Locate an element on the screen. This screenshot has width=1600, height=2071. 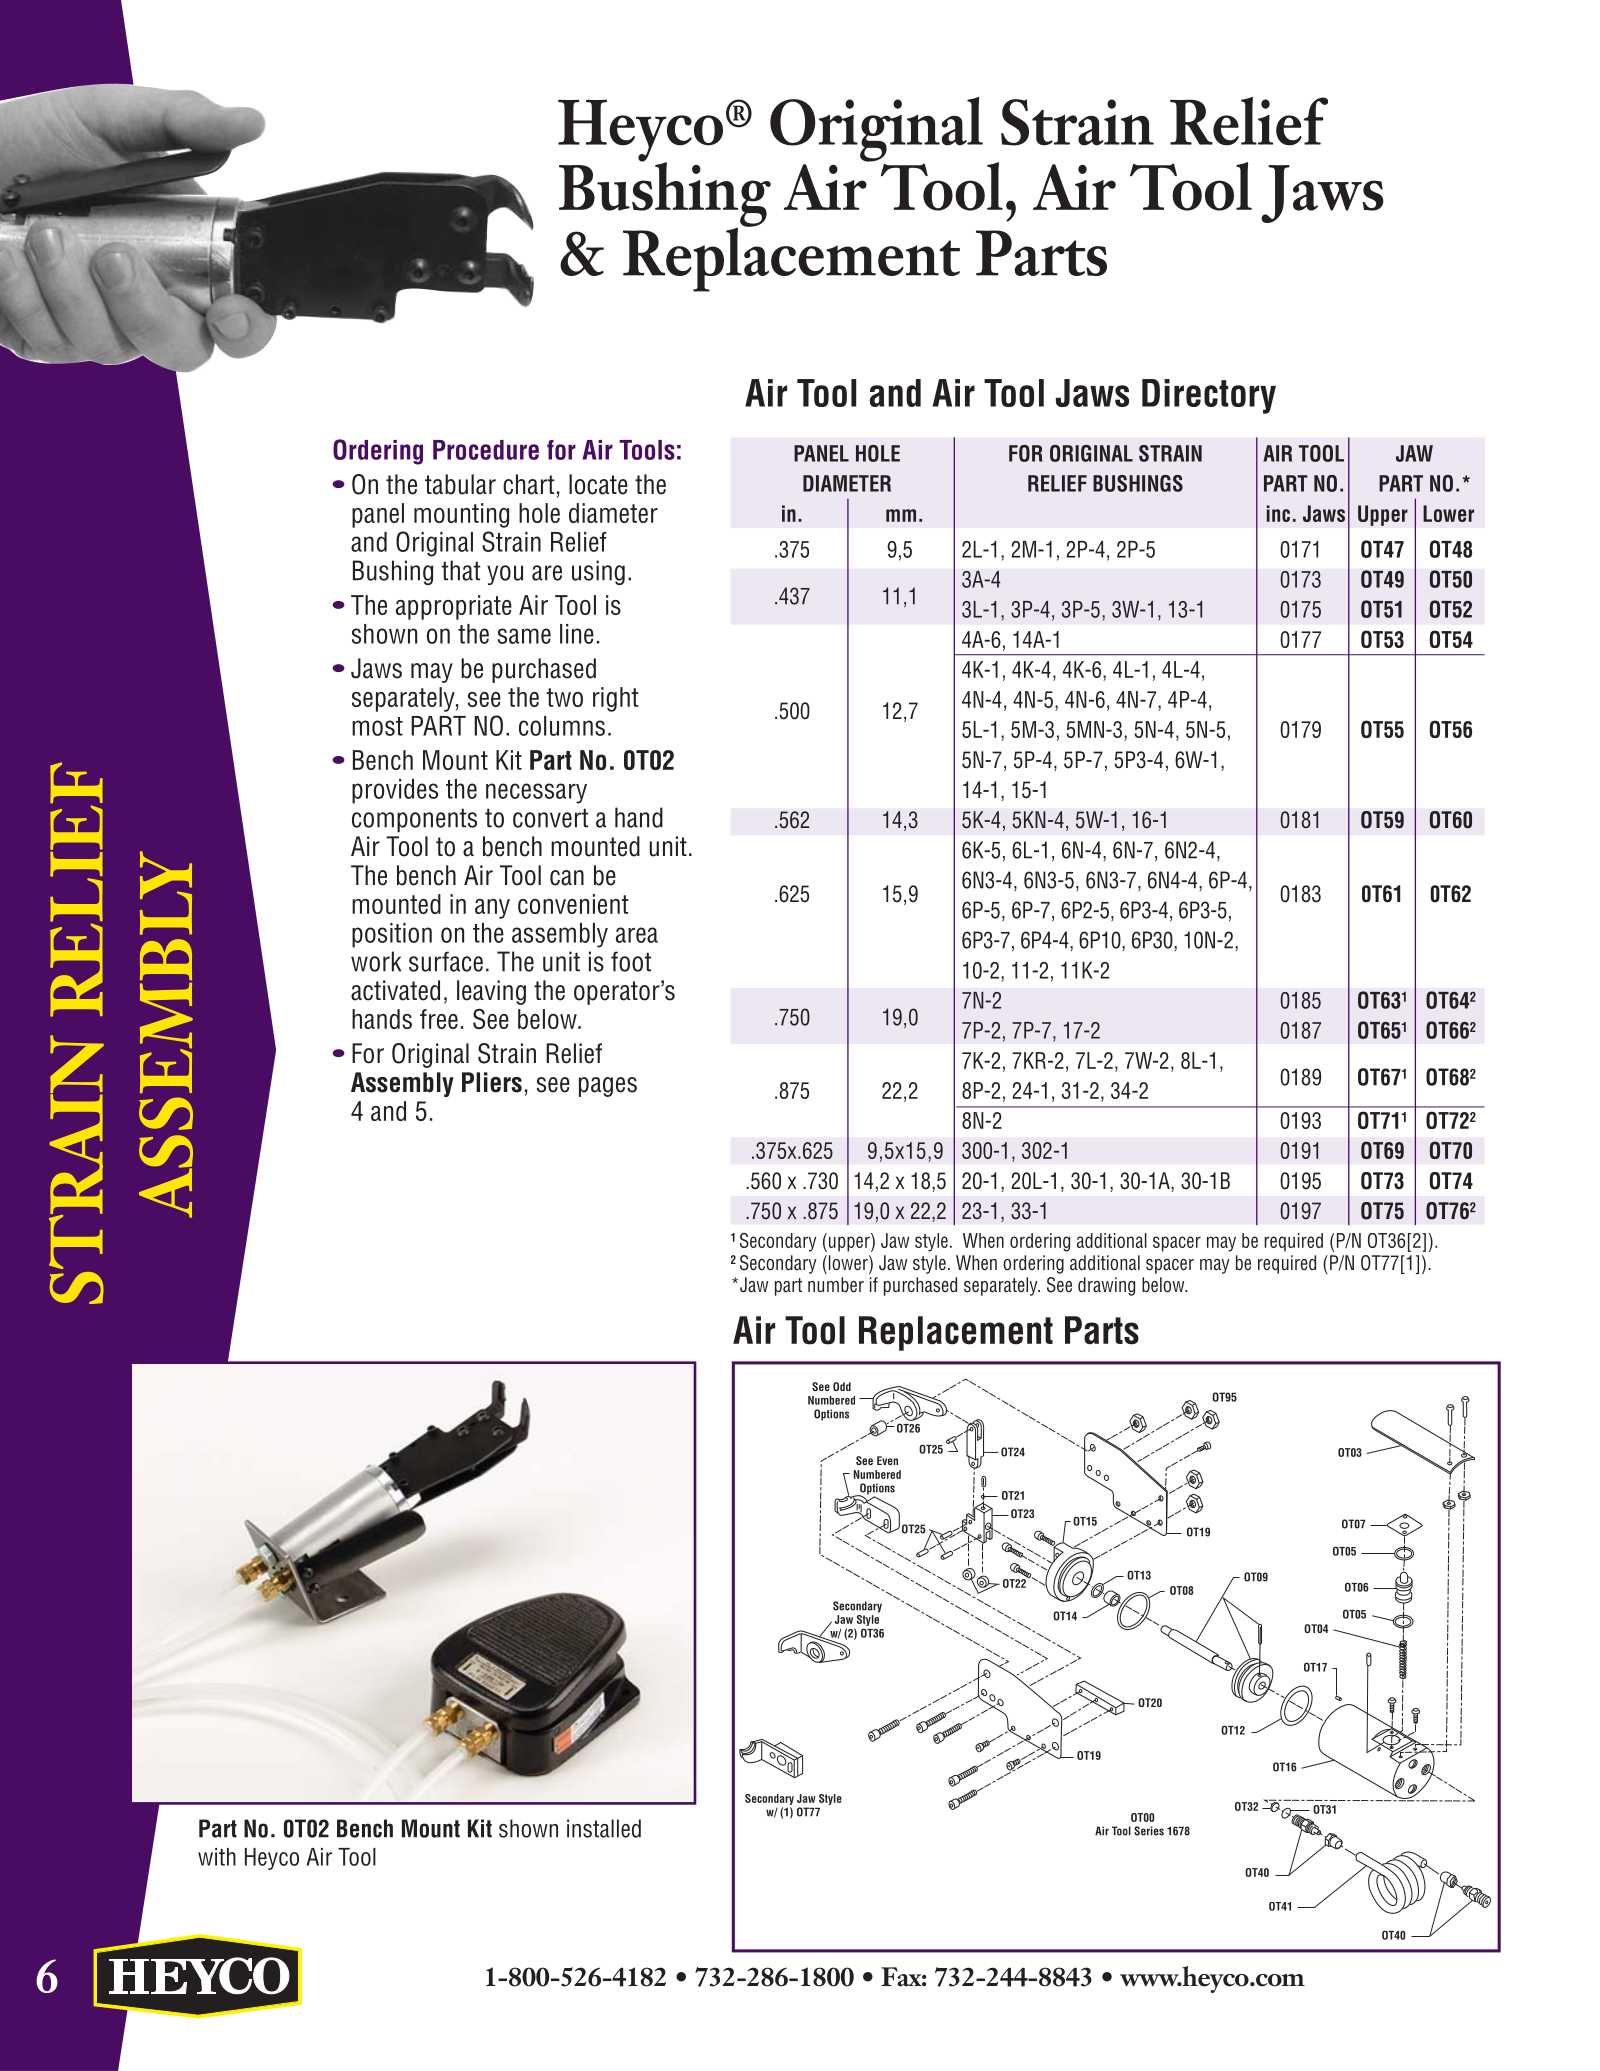
drawing is located at coordinates (1106, 1286).
